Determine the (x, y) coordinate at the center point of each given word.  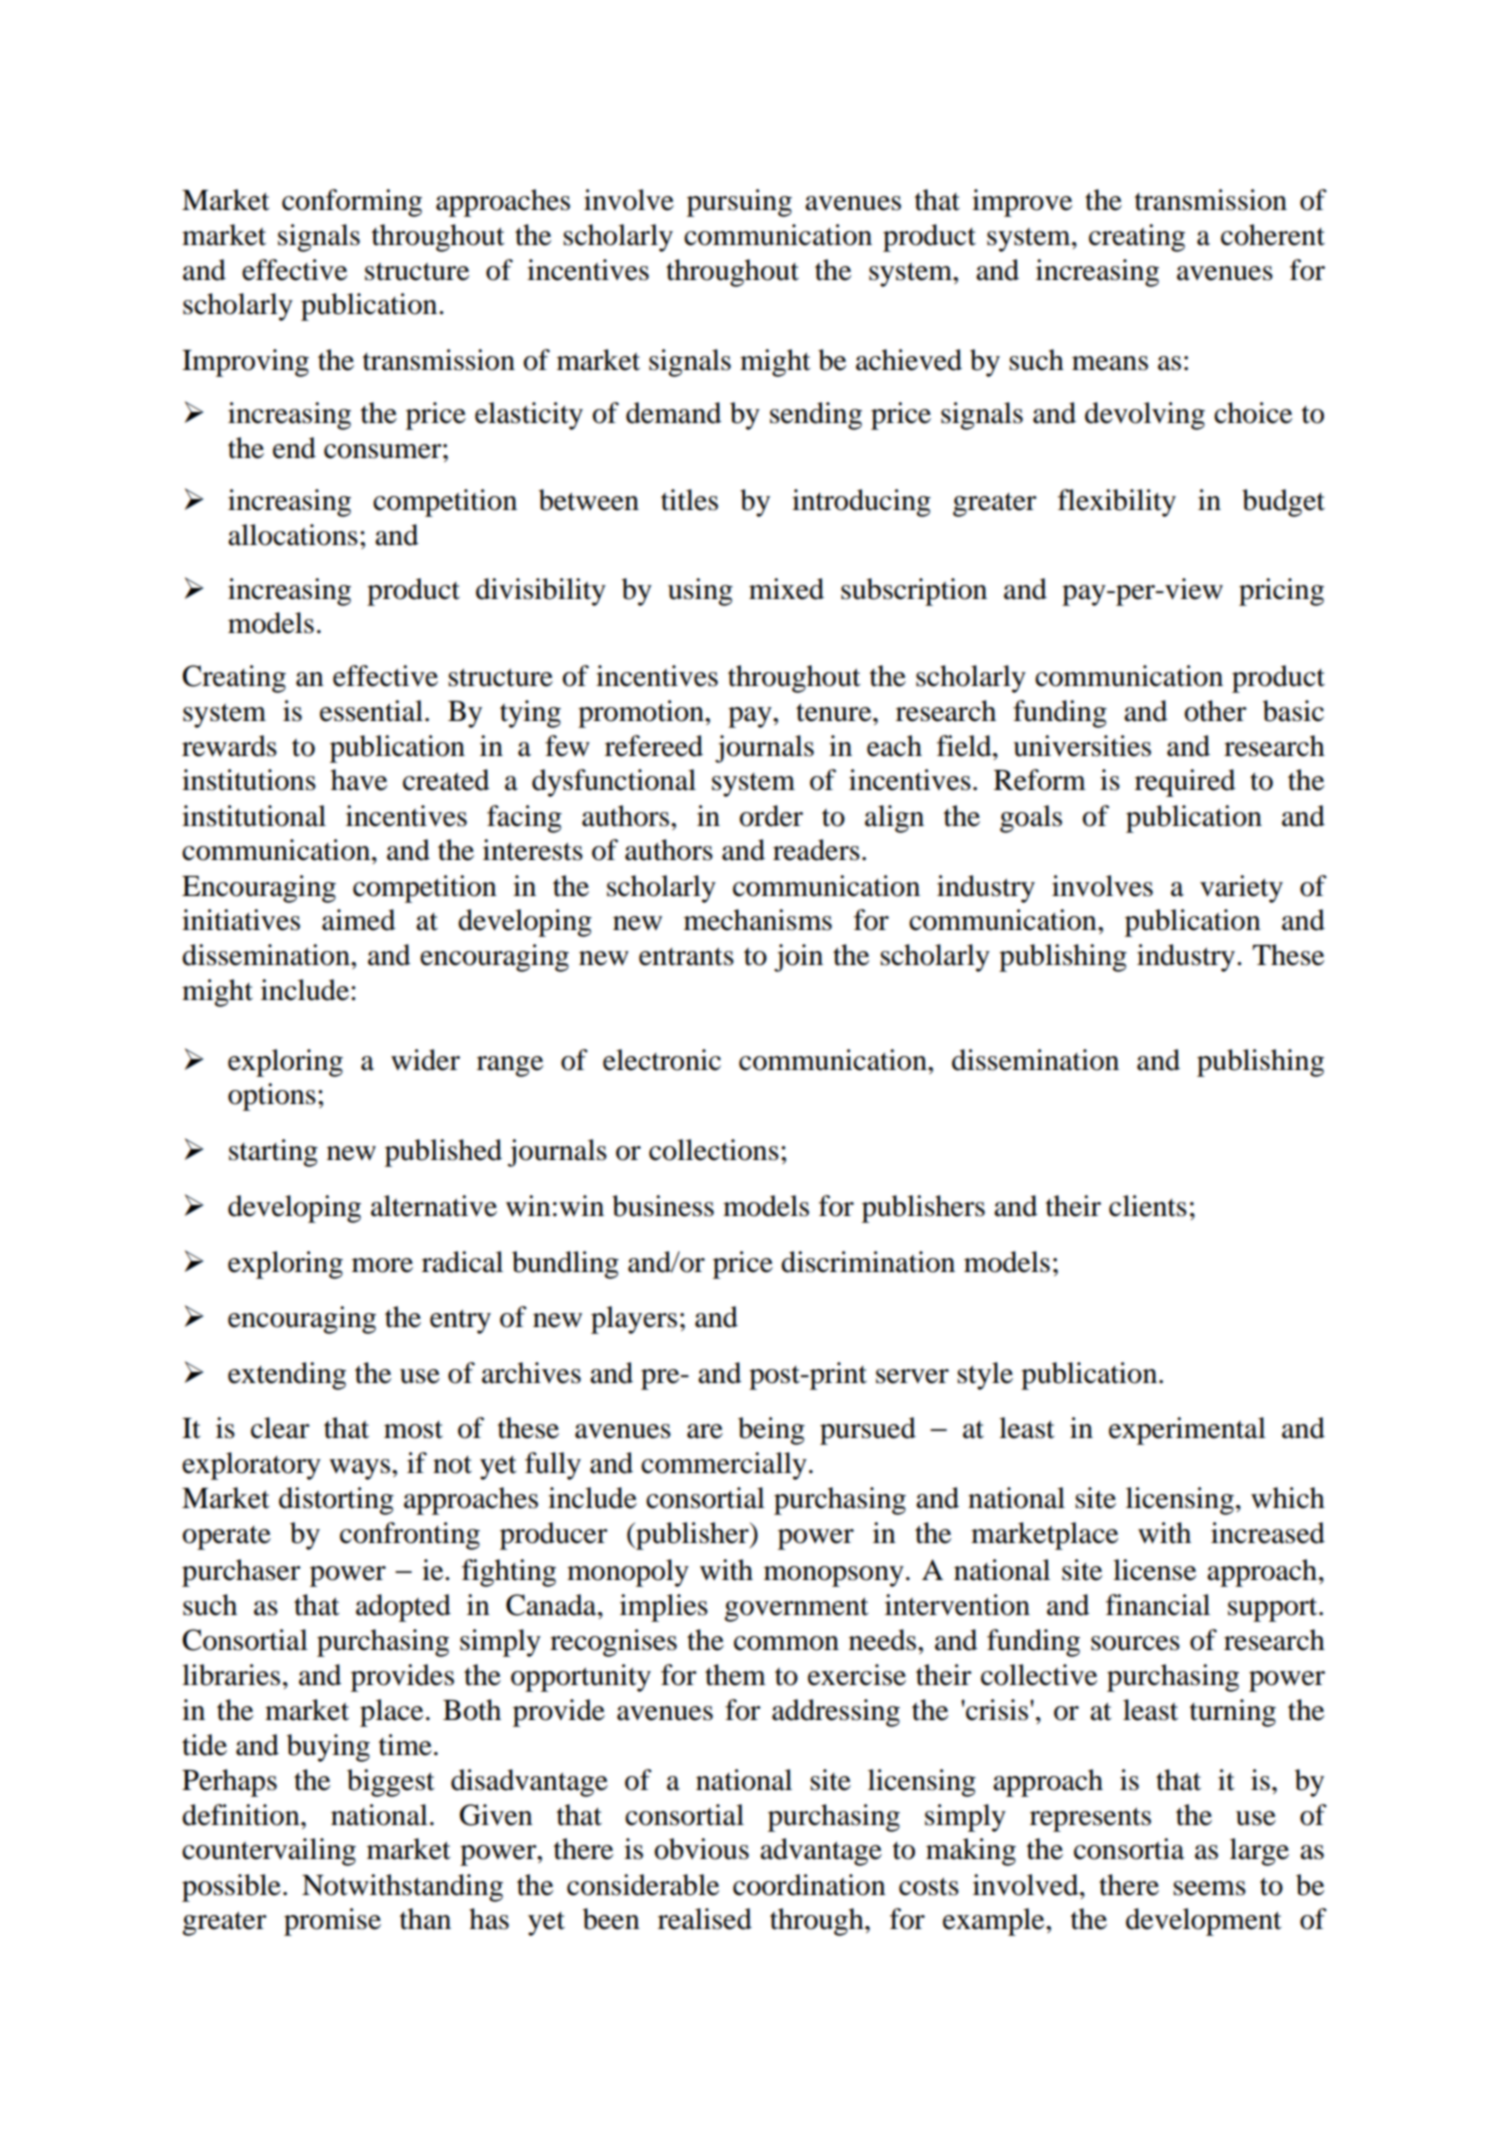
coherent (1273, 235)
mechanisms (758, 920)
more (382, 1265)
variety (1241, 889)
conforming (352, 203)
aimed (358, 920)
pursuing (739, 203)
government (796, 1609)
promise (332, 1922)
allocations (293, 535)
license (1154, 1570)
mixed (786, 589)
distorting (336, 1501)
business (663, 1206)
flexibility (1117, 503)
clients (1148, 1206)
